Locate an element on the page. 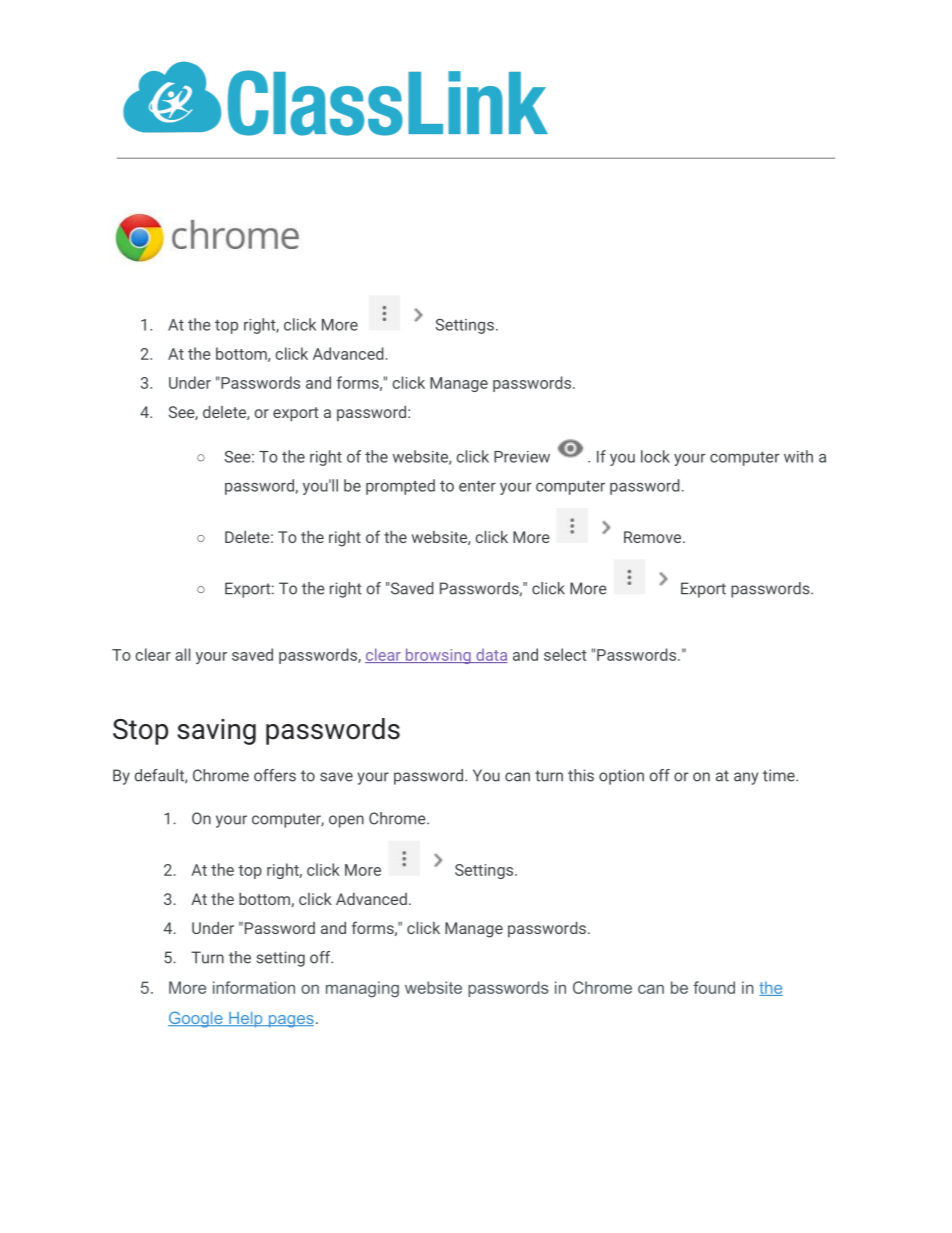 The width and height of the page is (952, 1233). enter is located at coordinates (477, 486).
